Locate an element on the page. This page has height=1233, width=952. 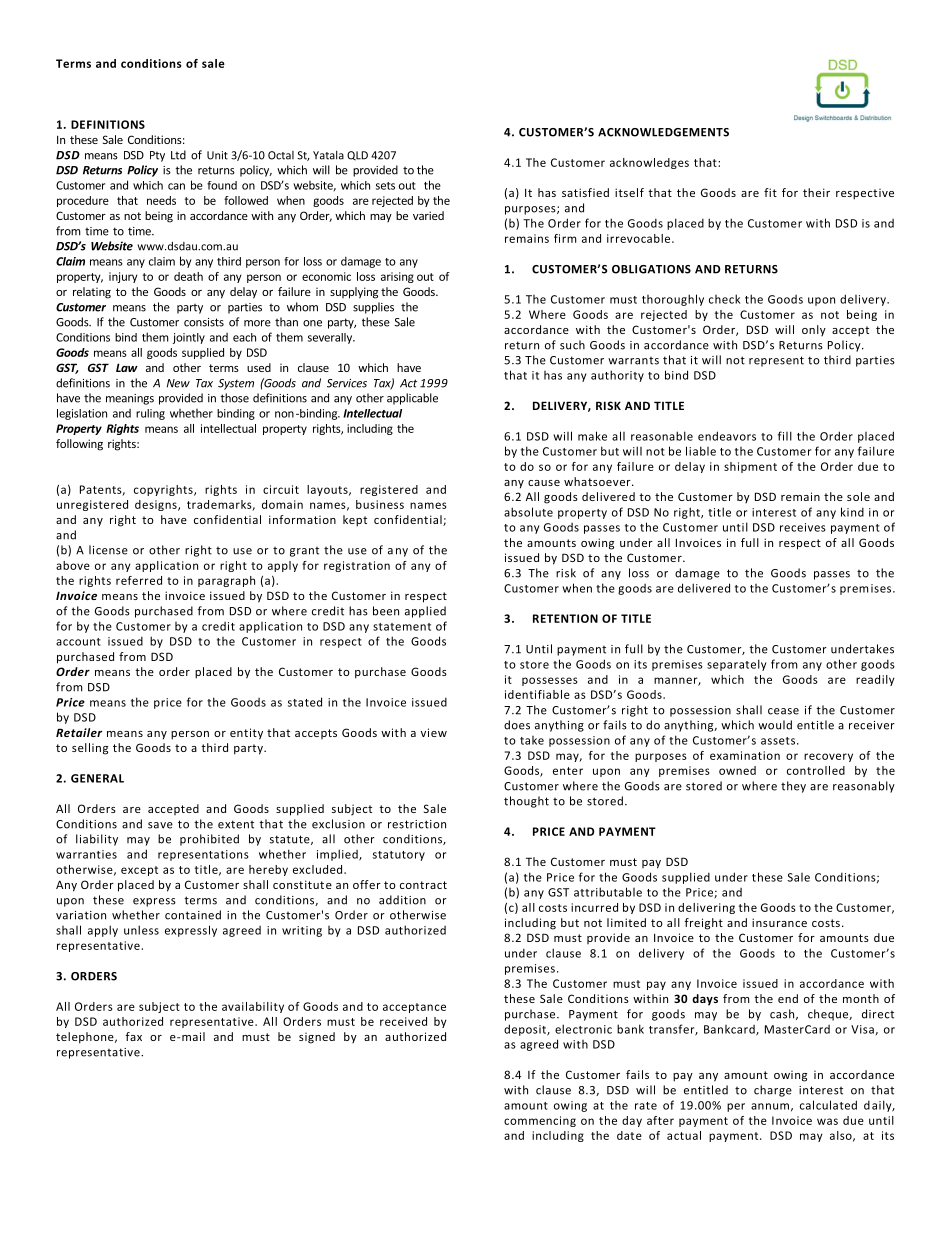
fax is located at coordinates (134, 1036).
